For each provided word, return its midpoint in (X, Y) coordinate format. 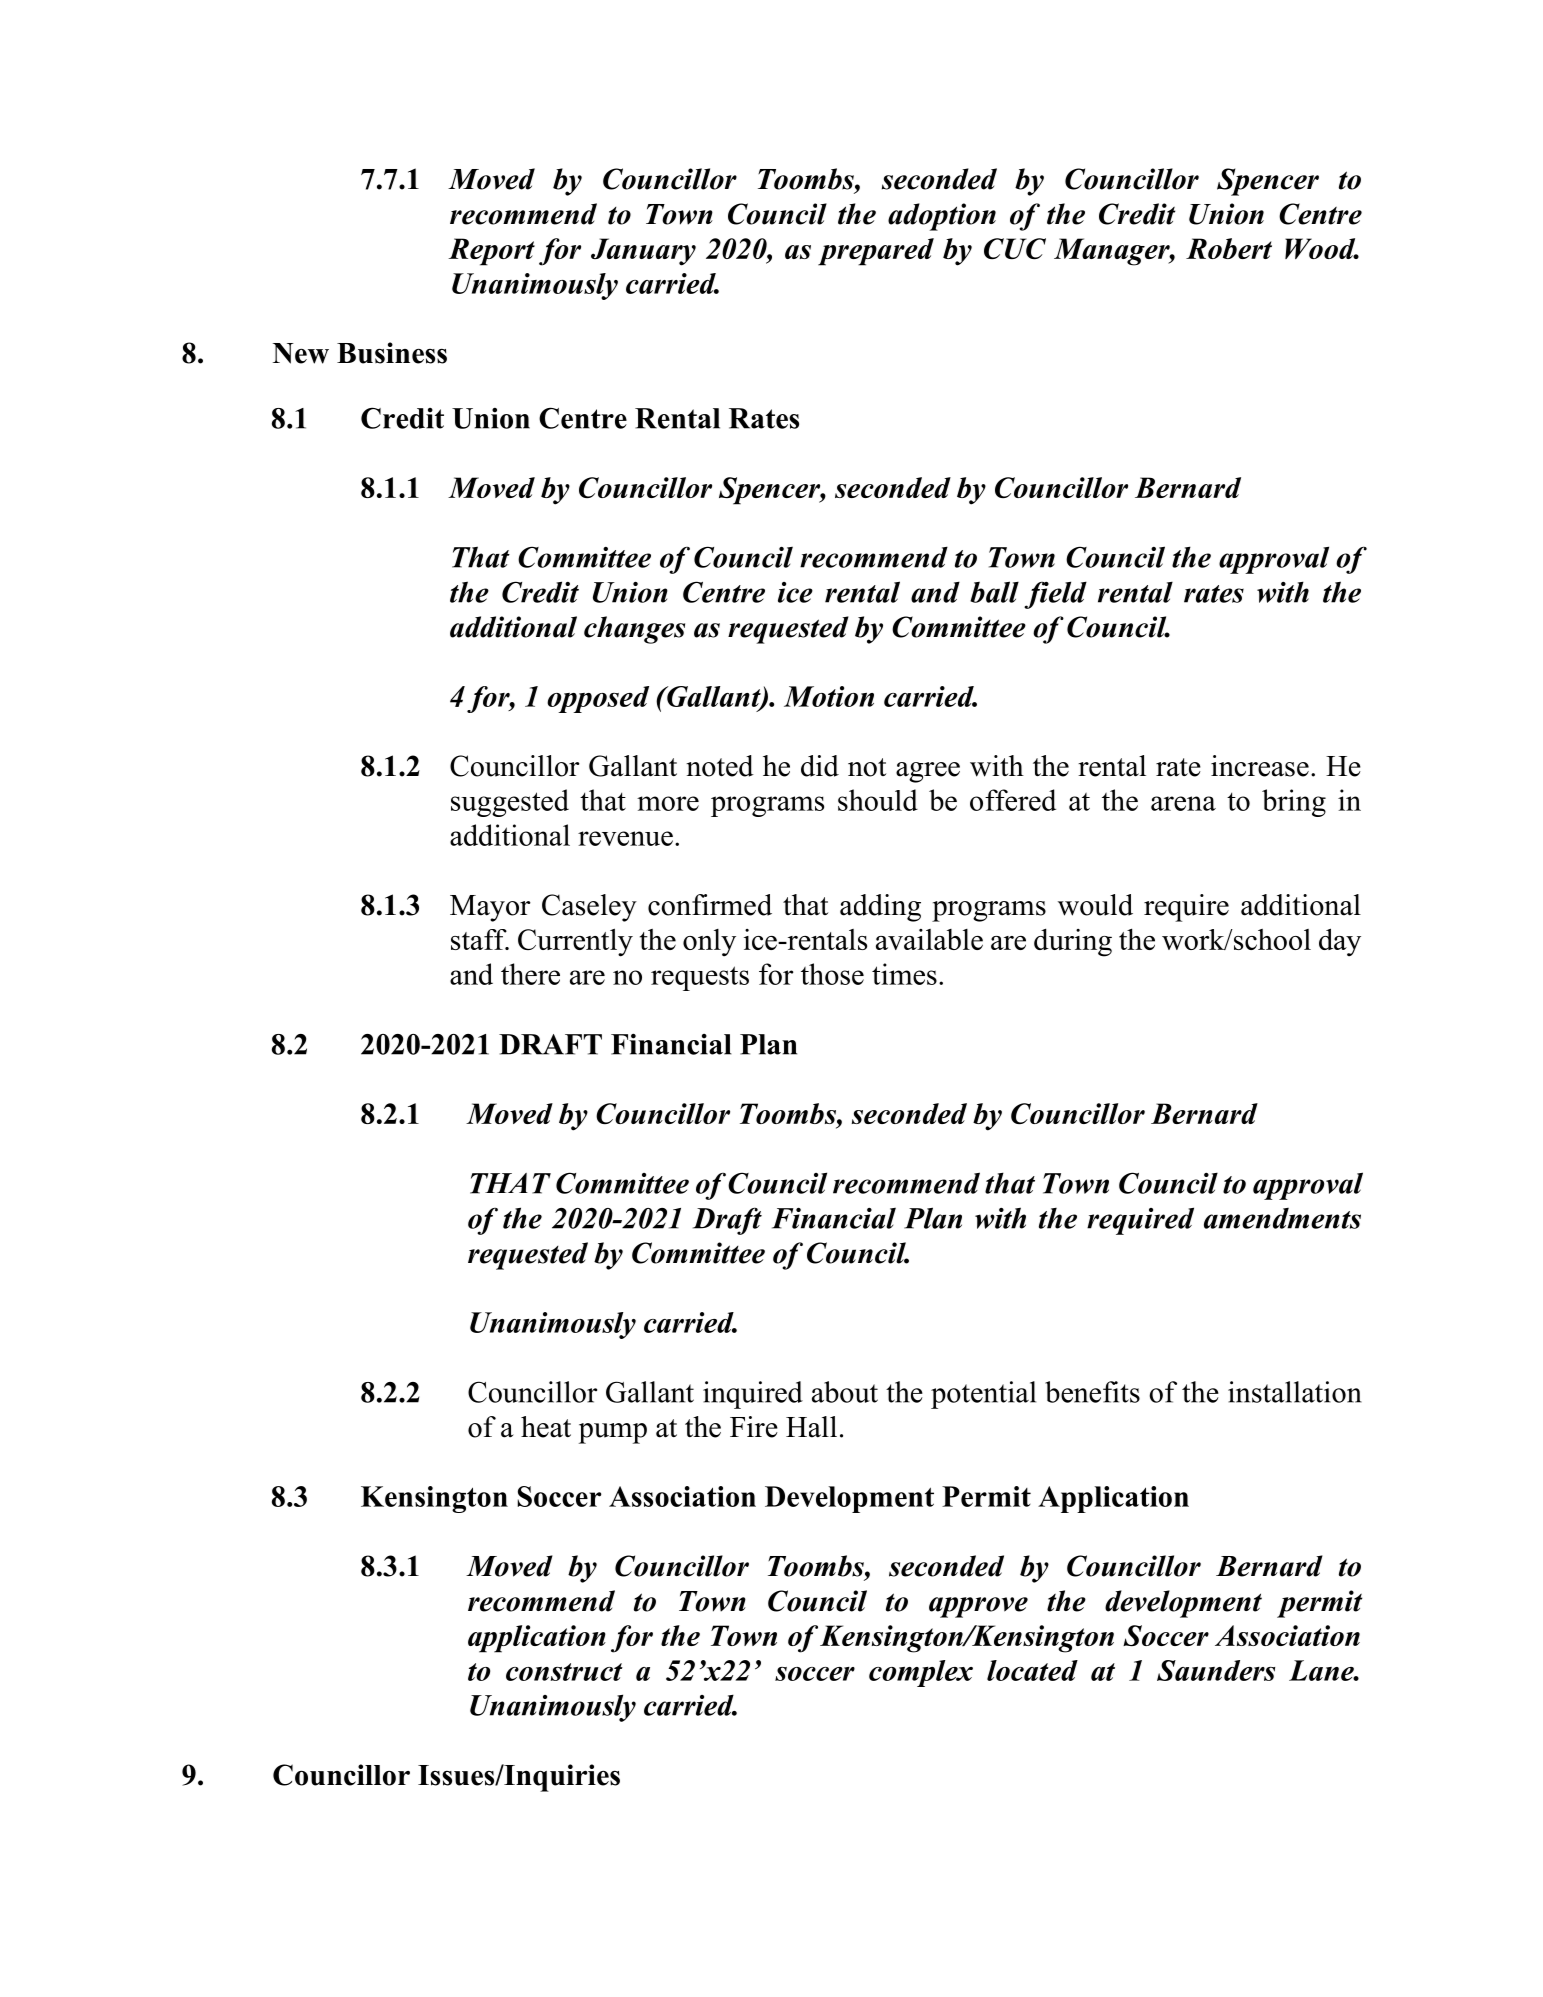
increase (1260, 766)
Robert (1229, 248)
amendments (1282, 1218)
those (832, 974)
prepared (876, 252)
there (530, 974)
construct (564, 1672)
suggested (510, 803)
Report (491, 252)
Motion (829, 696)
